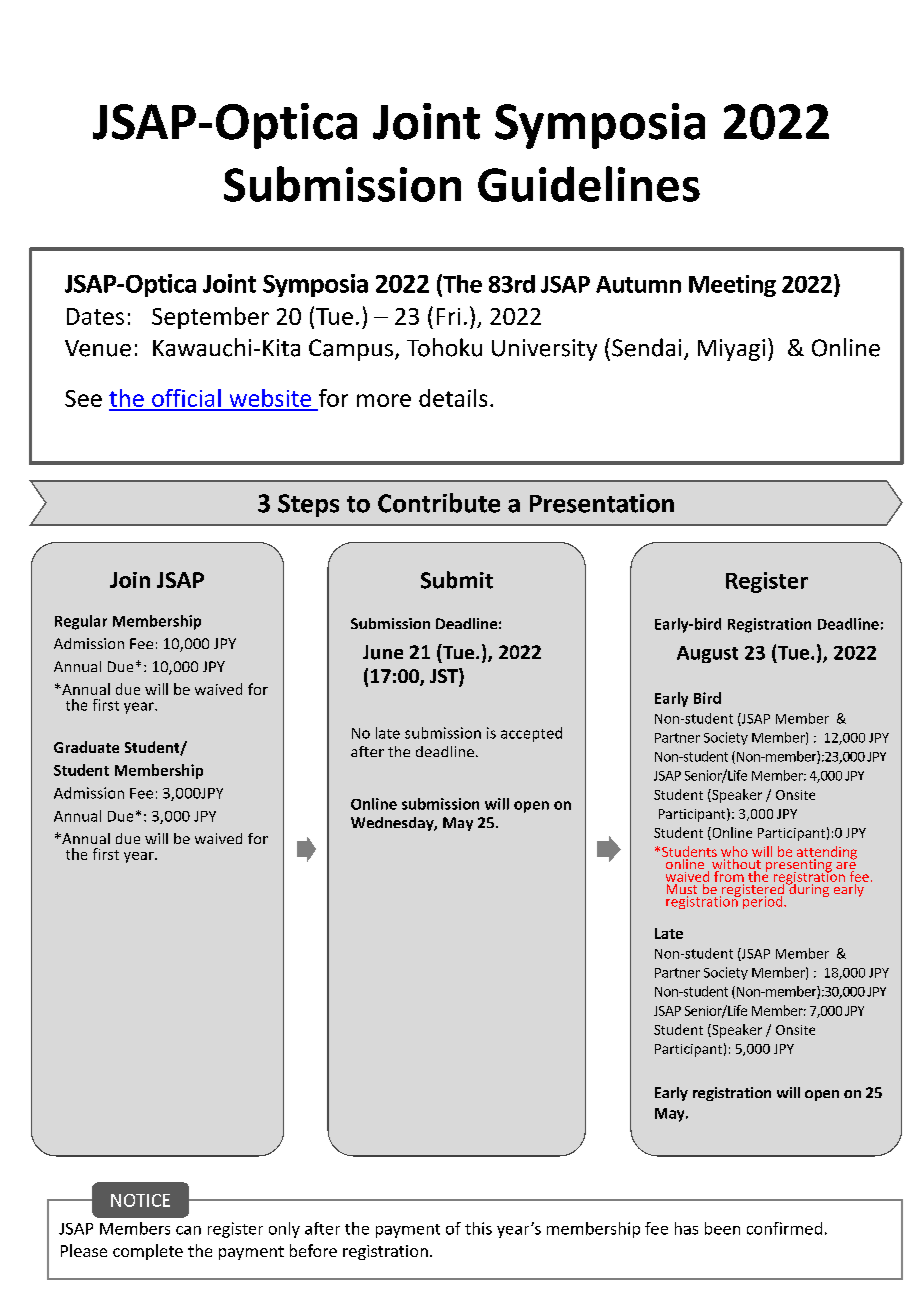 The height and width of the screenshot is (1308, 924). What do you see at coordinates (707, 654) in the screenshot?
I see `August` at bounding box center [707, 654].
